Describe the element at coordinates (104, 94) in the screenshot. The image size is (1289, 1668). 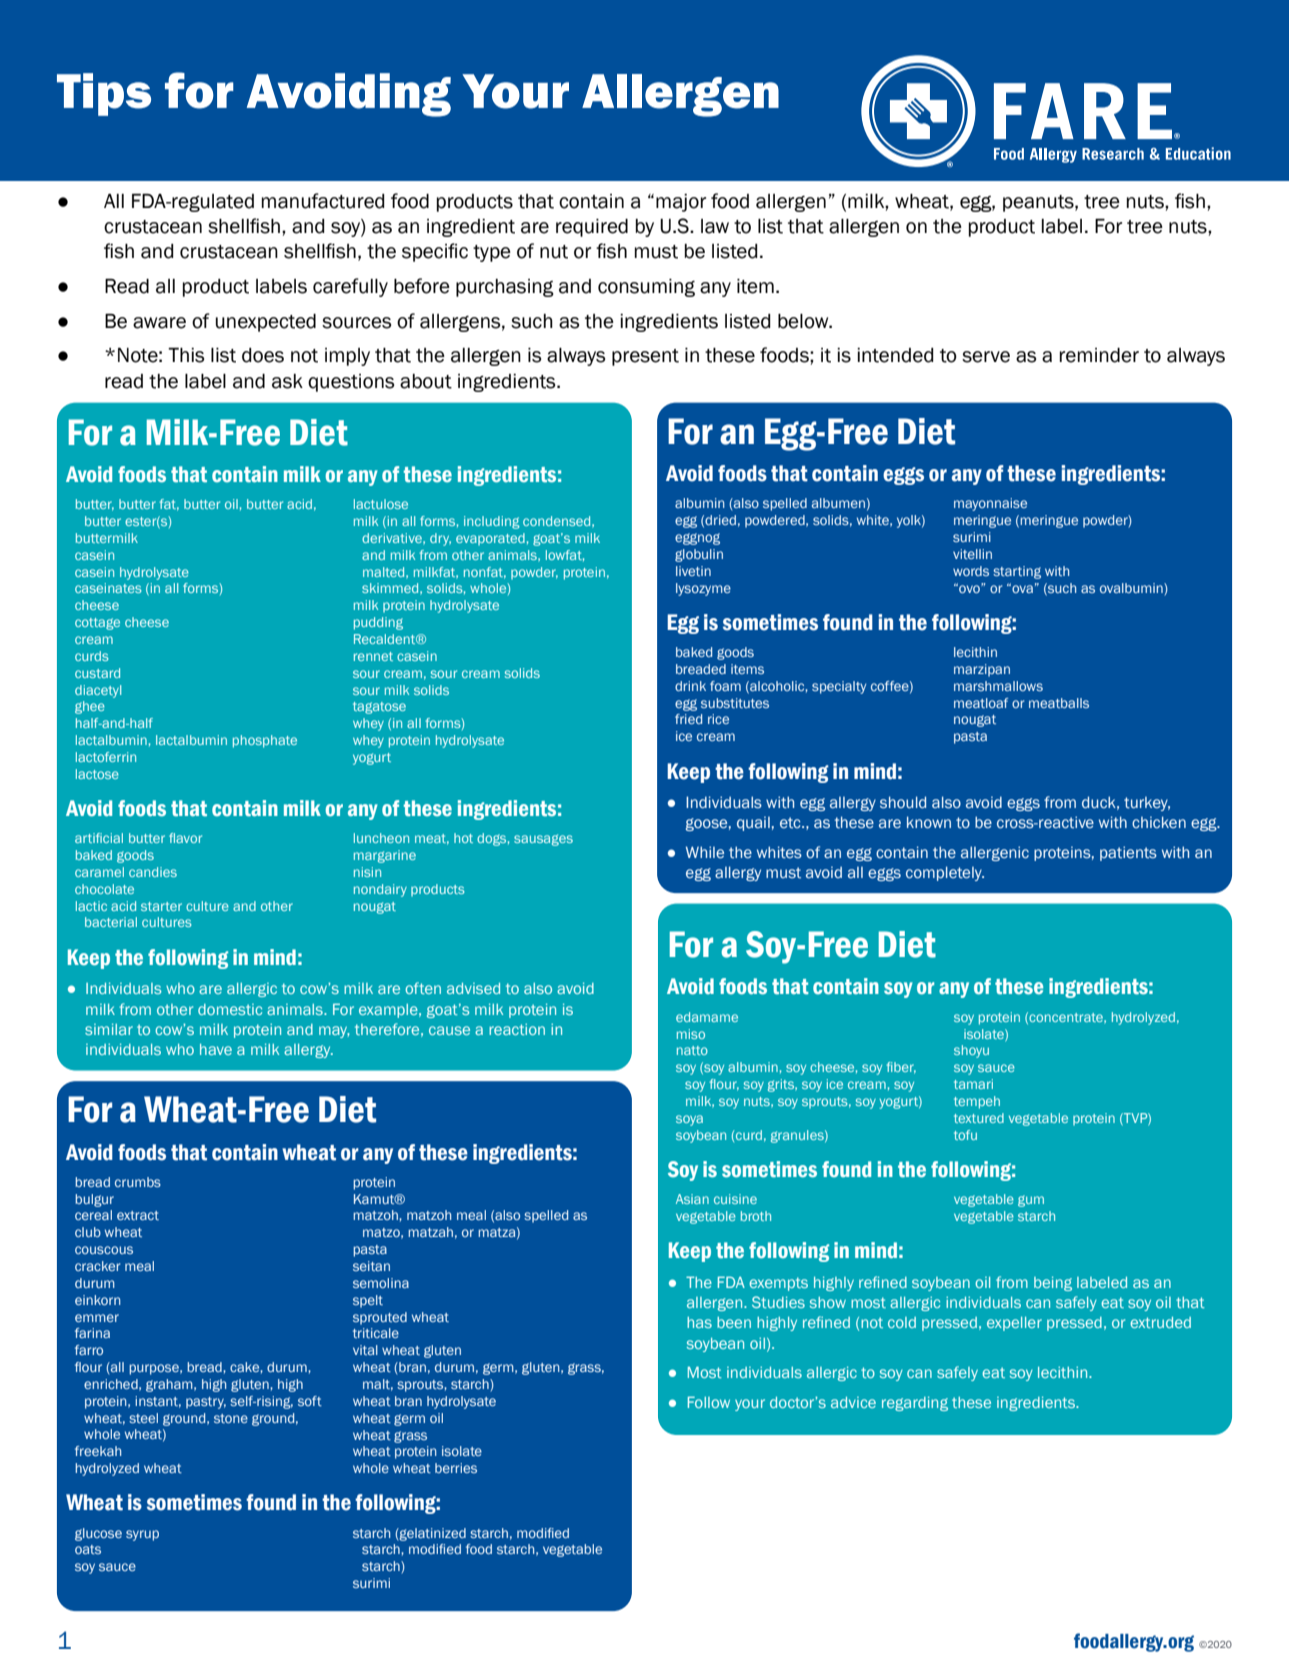
I see `Tips` at that location.
